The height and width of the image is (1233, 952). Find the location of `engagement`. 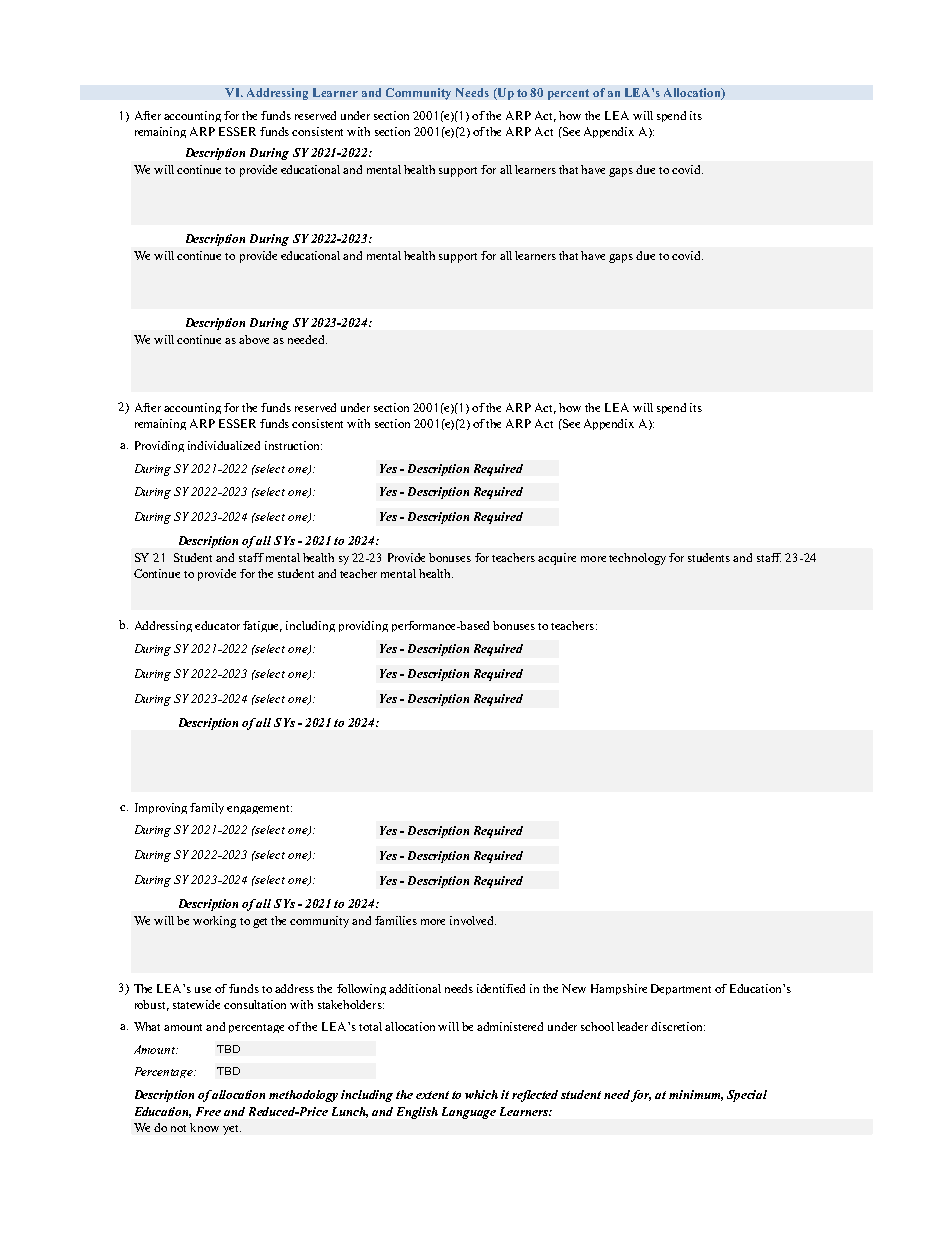

engagement is located at coordinates (259, 809).
